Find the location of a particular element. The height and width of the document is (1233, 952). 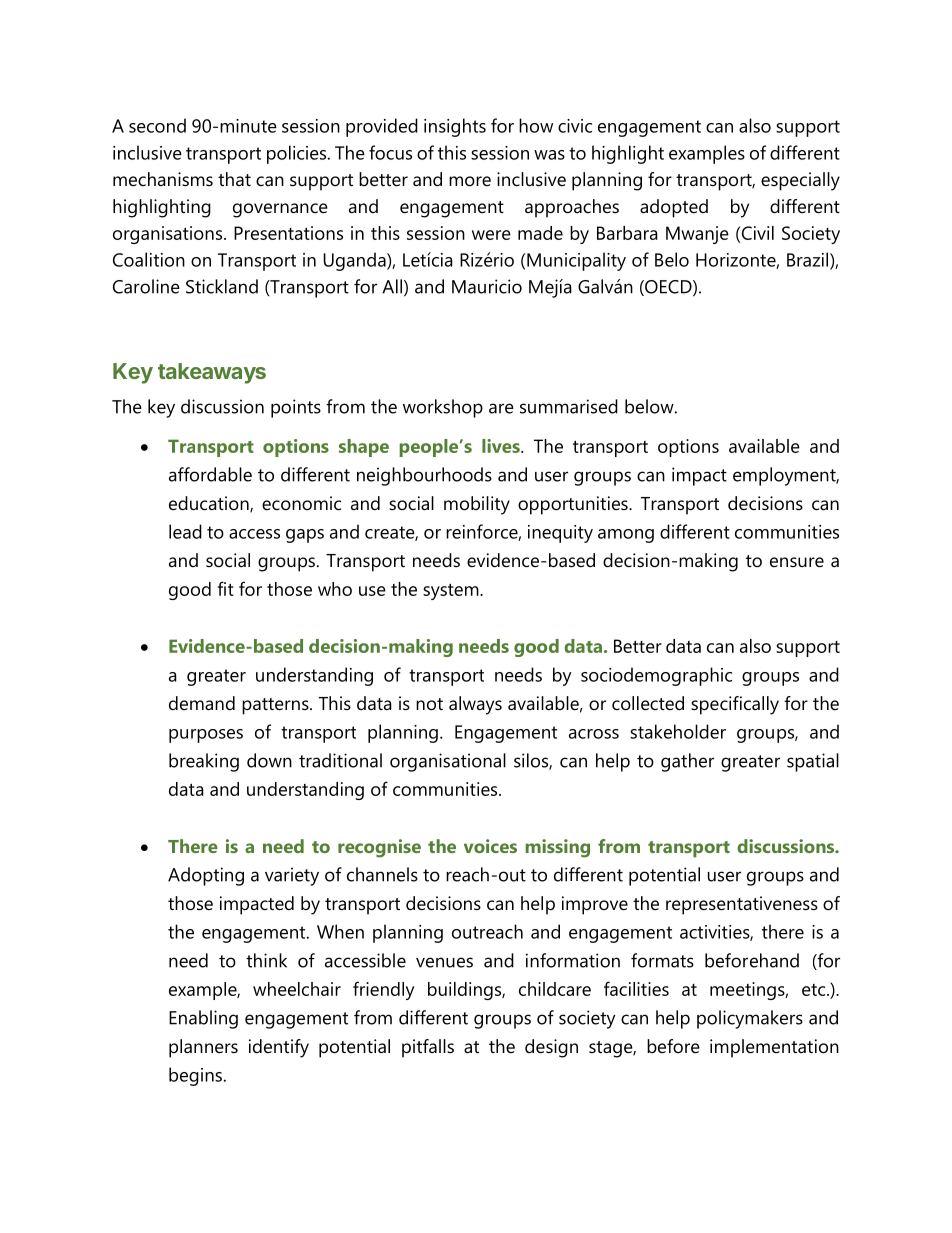

workshop is located at coordinates (443, 408).
